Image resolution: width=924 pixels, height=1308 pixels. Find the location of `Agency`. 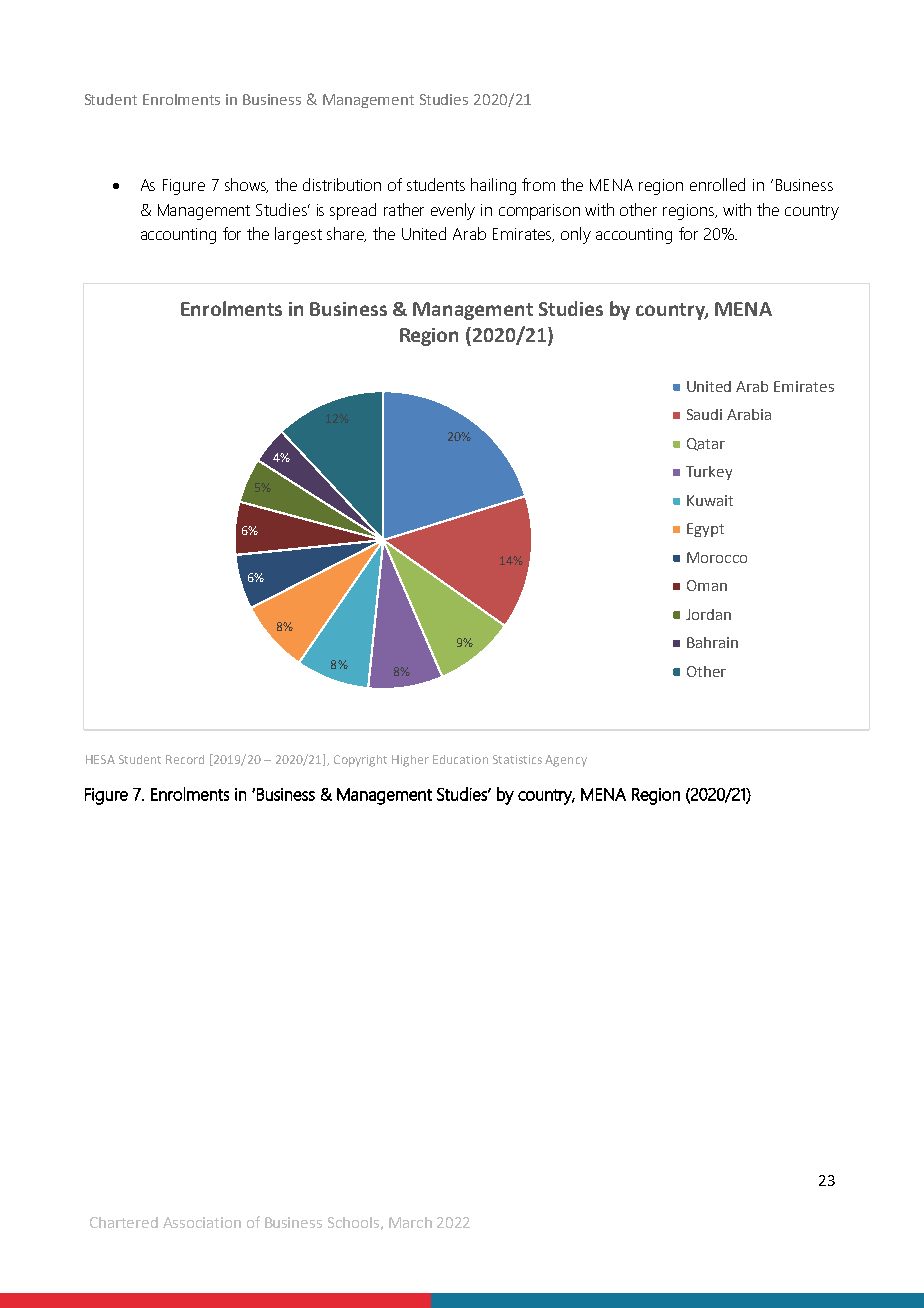

Agency is located at coordinates (566, 761).
